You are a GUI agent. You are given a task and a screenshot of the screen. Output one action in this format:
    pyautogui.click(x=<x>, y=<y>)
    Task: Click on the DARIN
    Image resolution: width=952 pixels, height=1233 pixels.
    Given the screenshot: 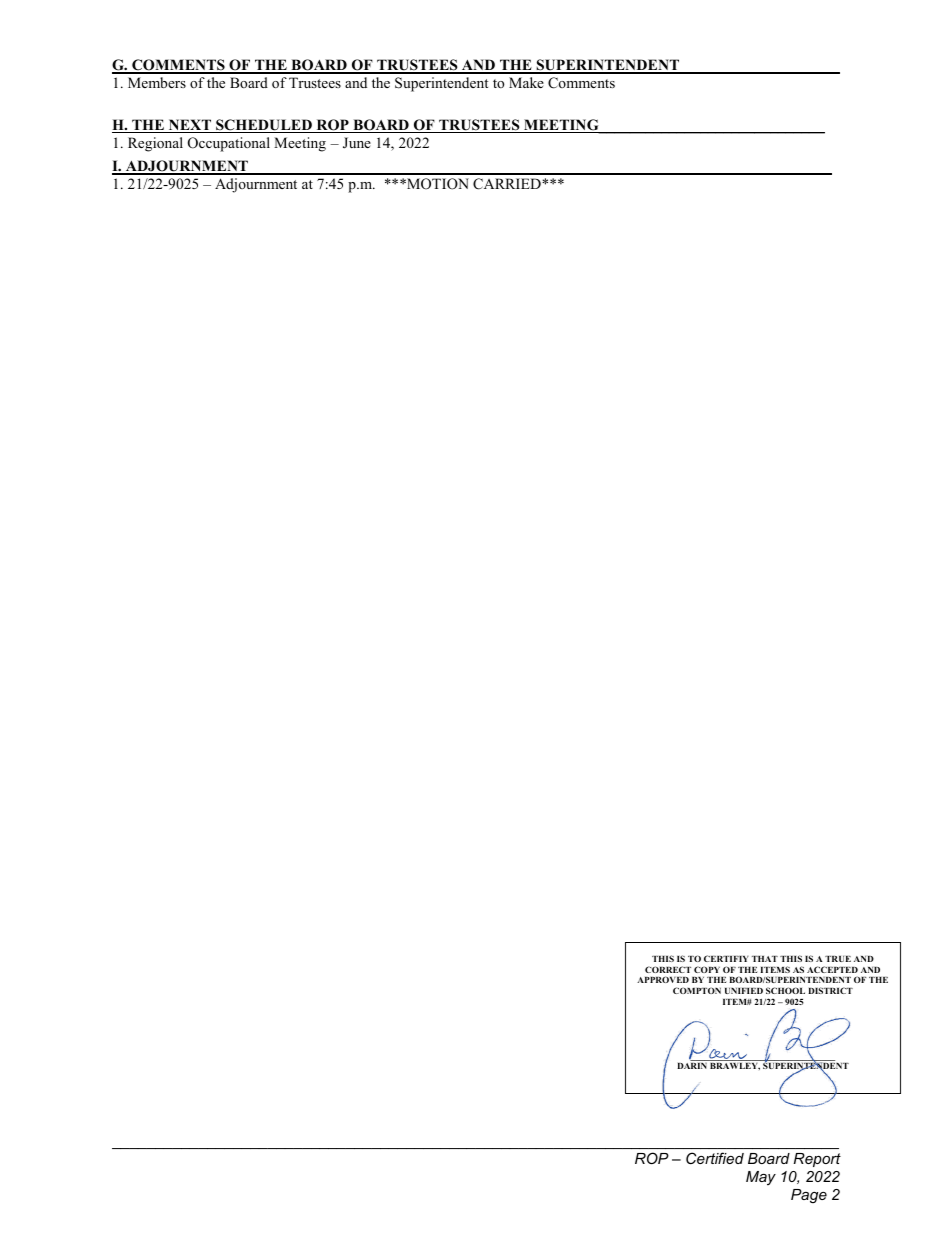 What is the action you would take?
    pyautogui.click(x=692, y=1066)
